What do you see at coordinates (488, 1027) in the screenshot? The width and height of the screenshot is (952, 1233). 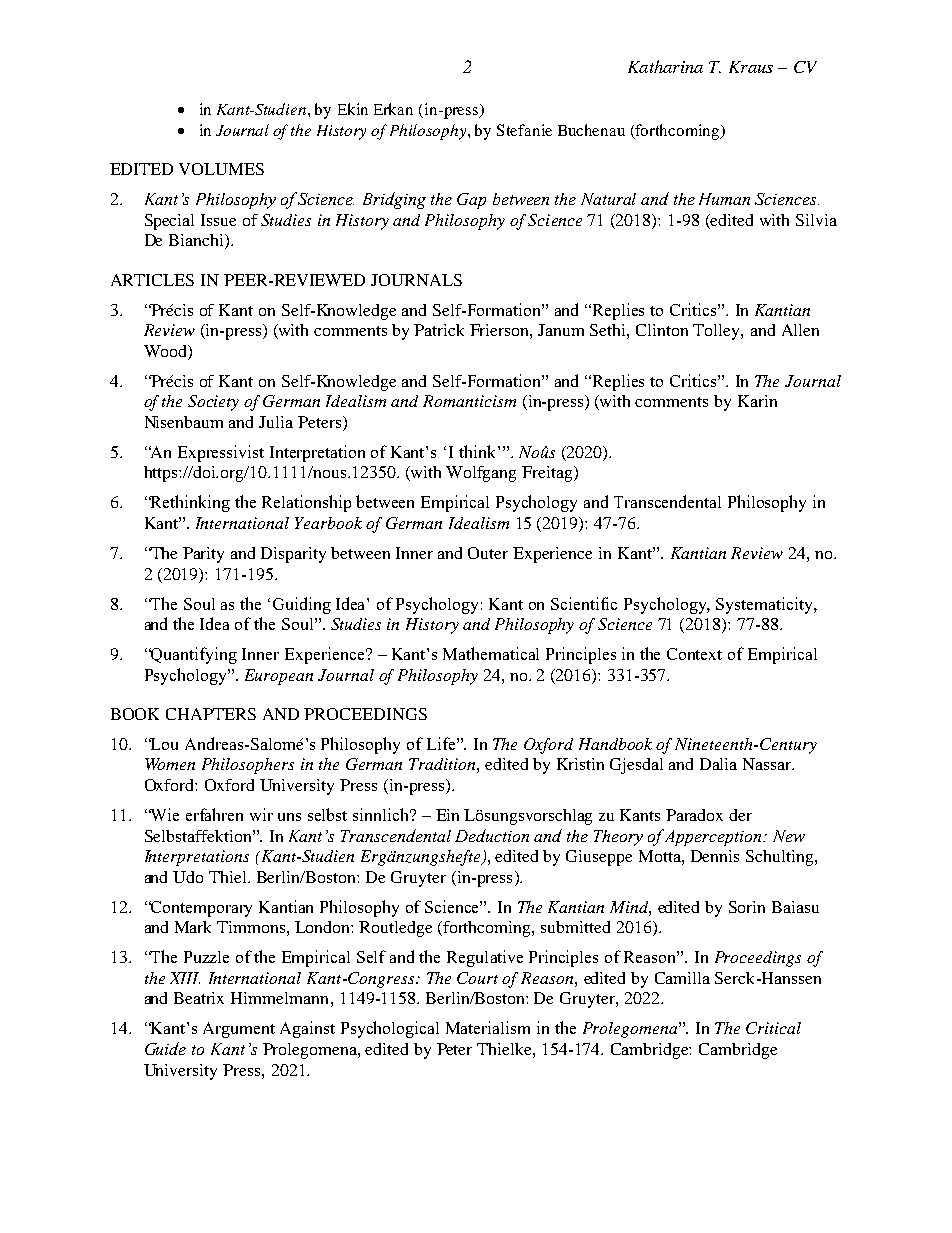 I see `Materialism` at bounding box center [488, 1027].
